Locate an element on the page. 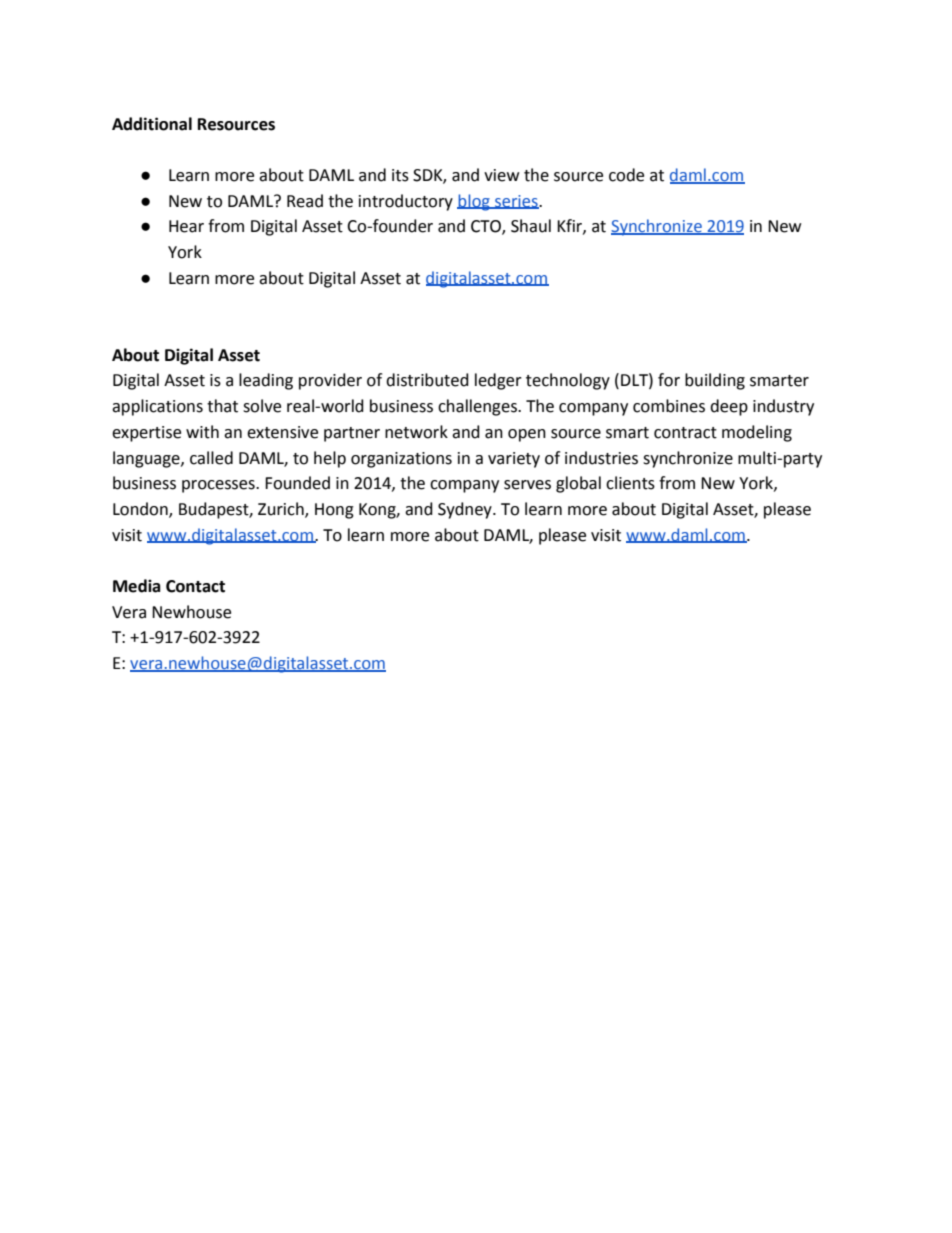 The image size is (952, 1233). code is located at coordinates (626, 175).
